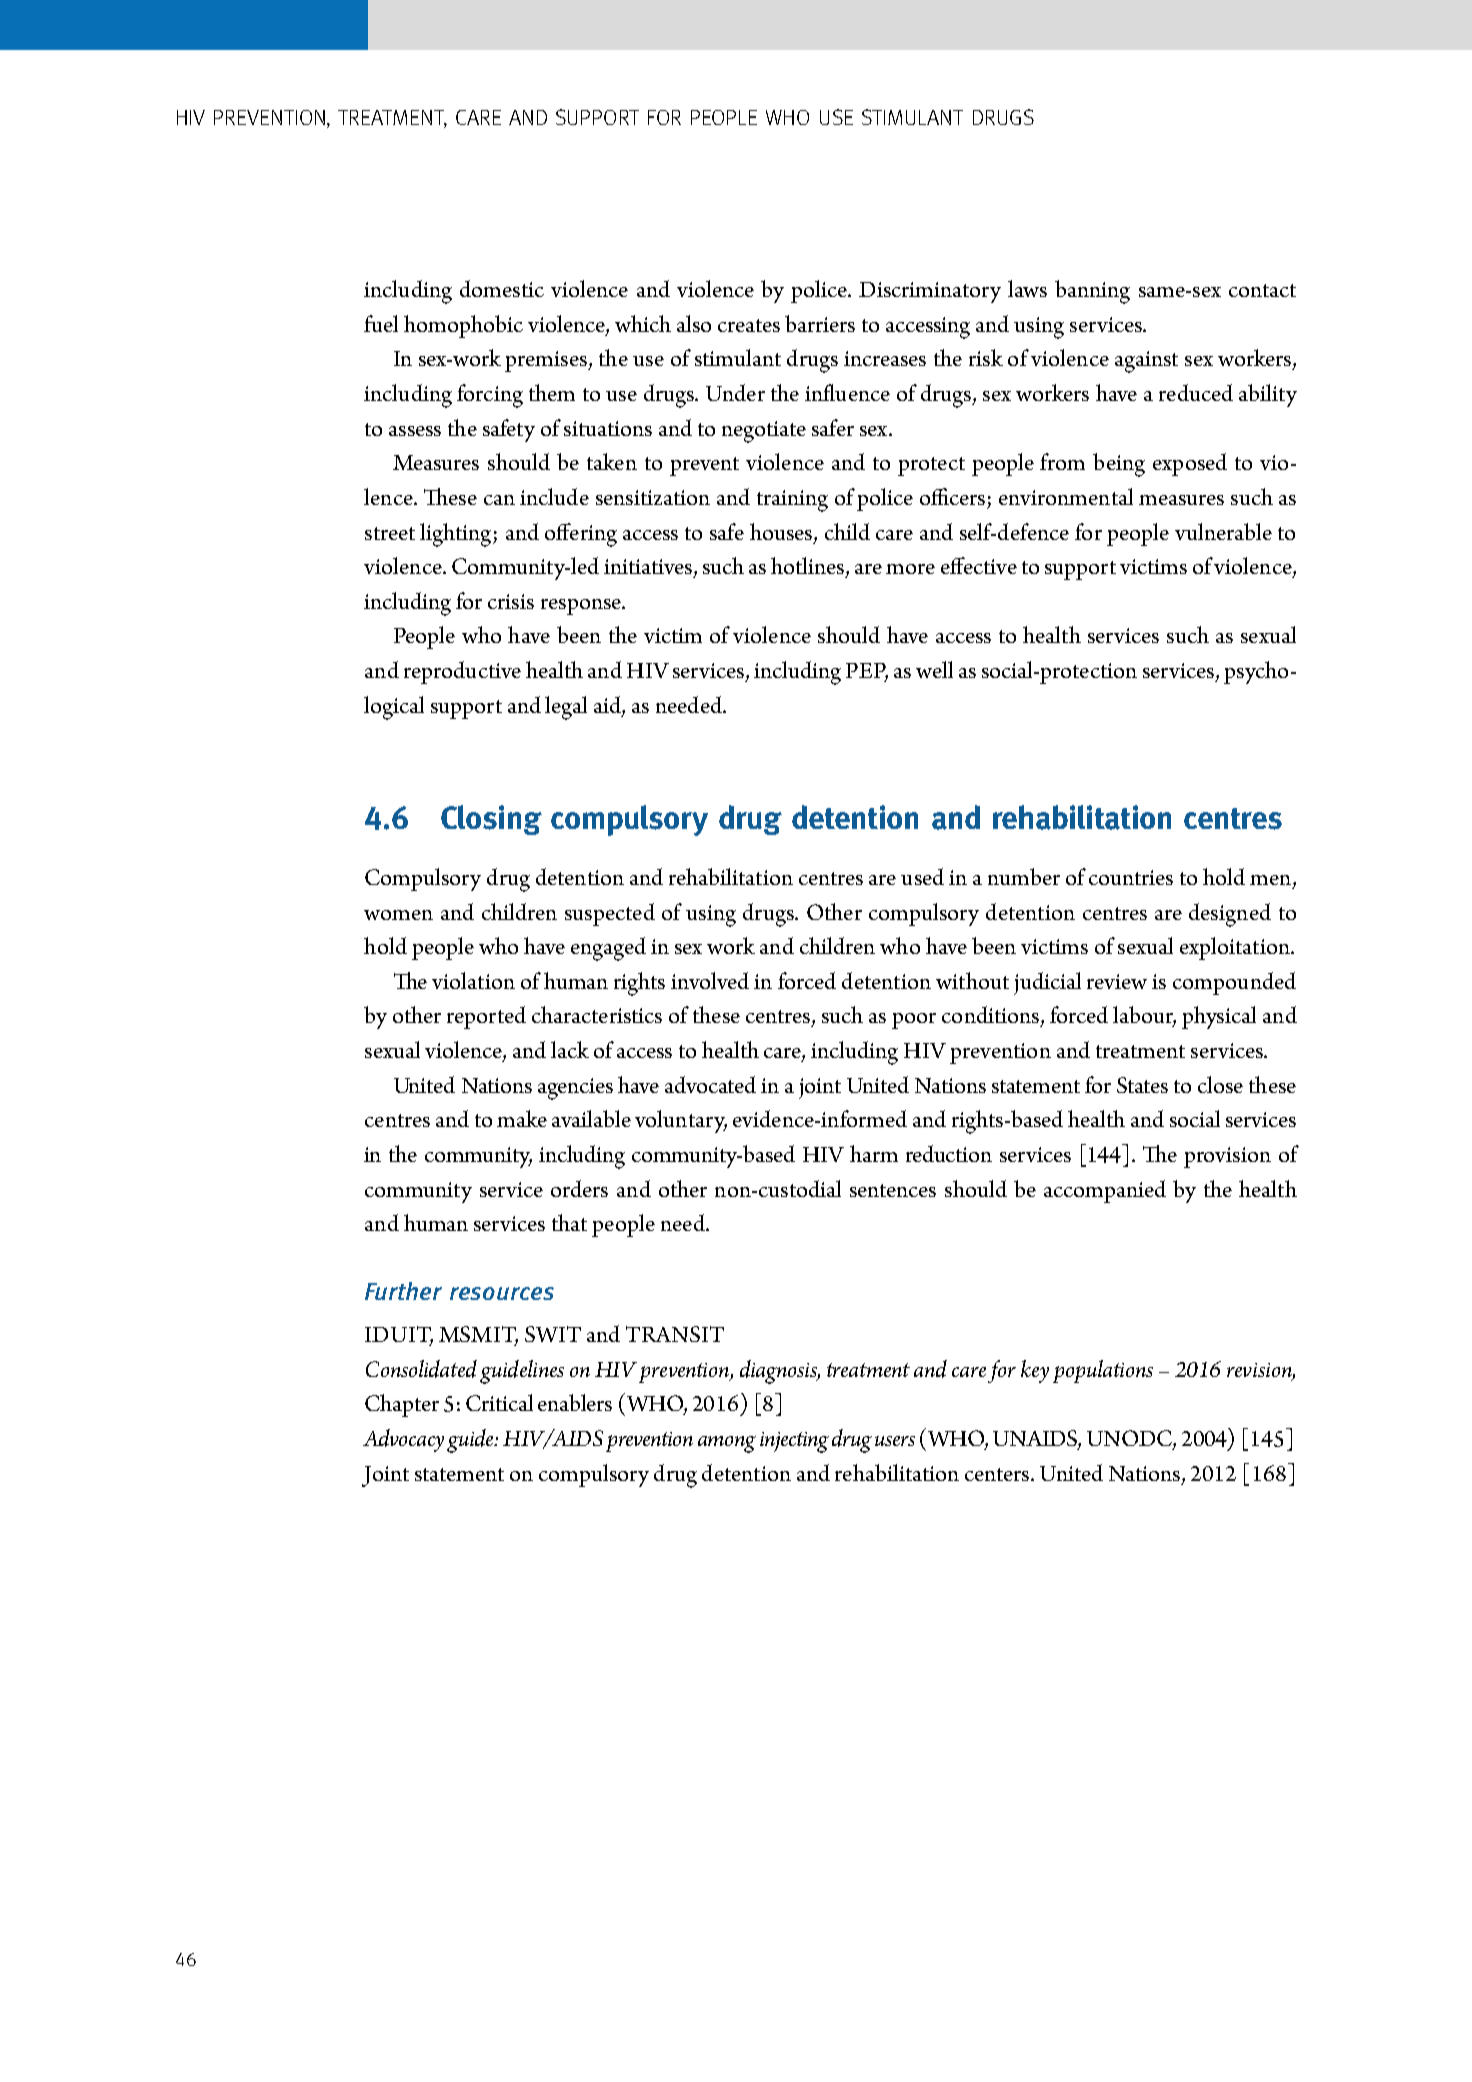 The height and width of the screenshot is (2082, 1472). What do you see at coordinates (463, 326) in the screenshot?
I see `homophobic` at bounding box center [463, 326].
